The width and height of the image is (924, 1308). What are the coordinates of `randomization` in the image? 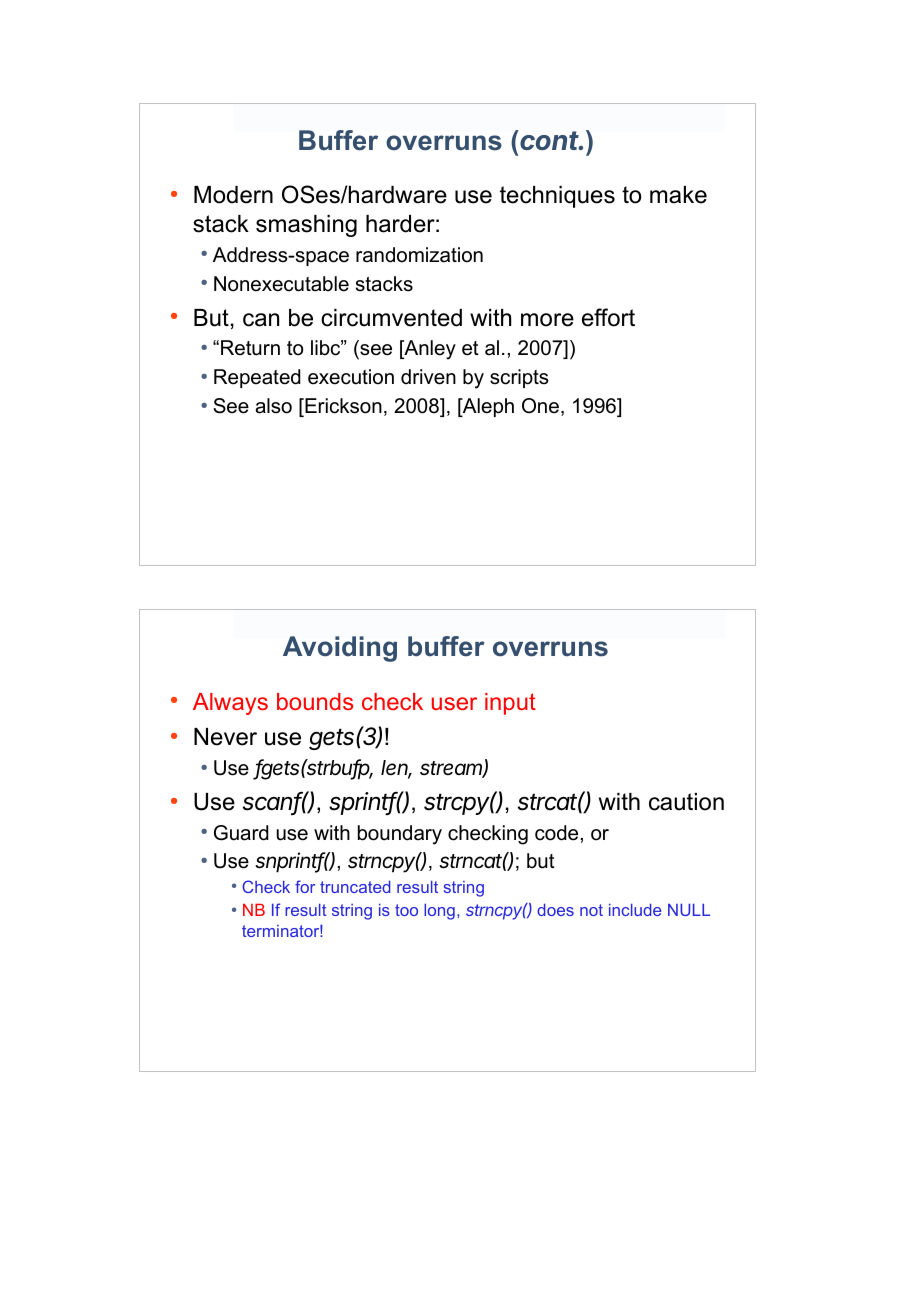 It's located at (419, 255).
